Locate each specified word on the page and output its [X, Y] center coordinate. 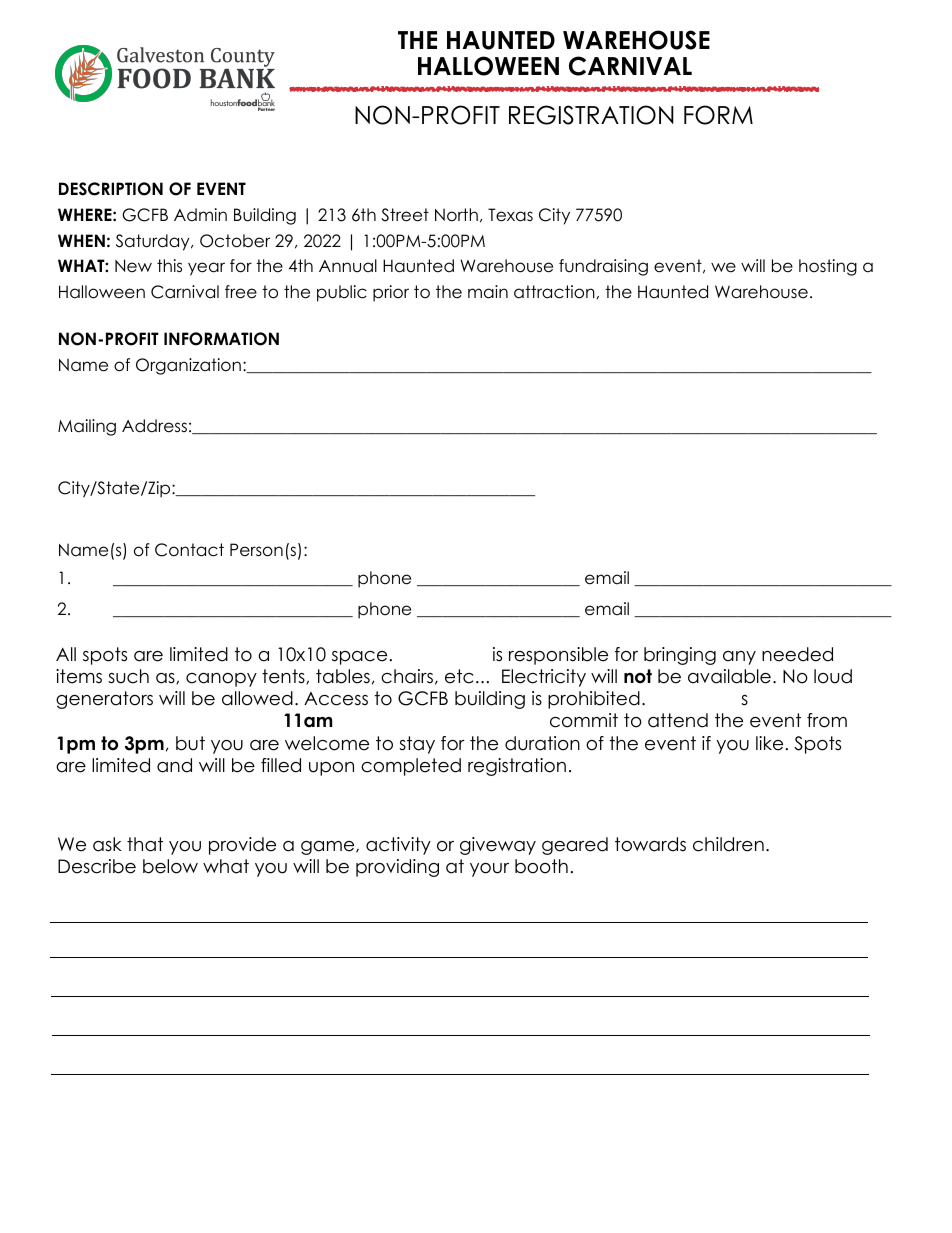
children [728, 844]
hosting [828, 267]
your [489, 870]
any [739, 658]
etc [459, 676]
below [170, 866]
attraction [554, 292]
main [488, 292]
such [128, 676]
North [456, 215]
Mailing [87, 427]
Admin [200, 215]
